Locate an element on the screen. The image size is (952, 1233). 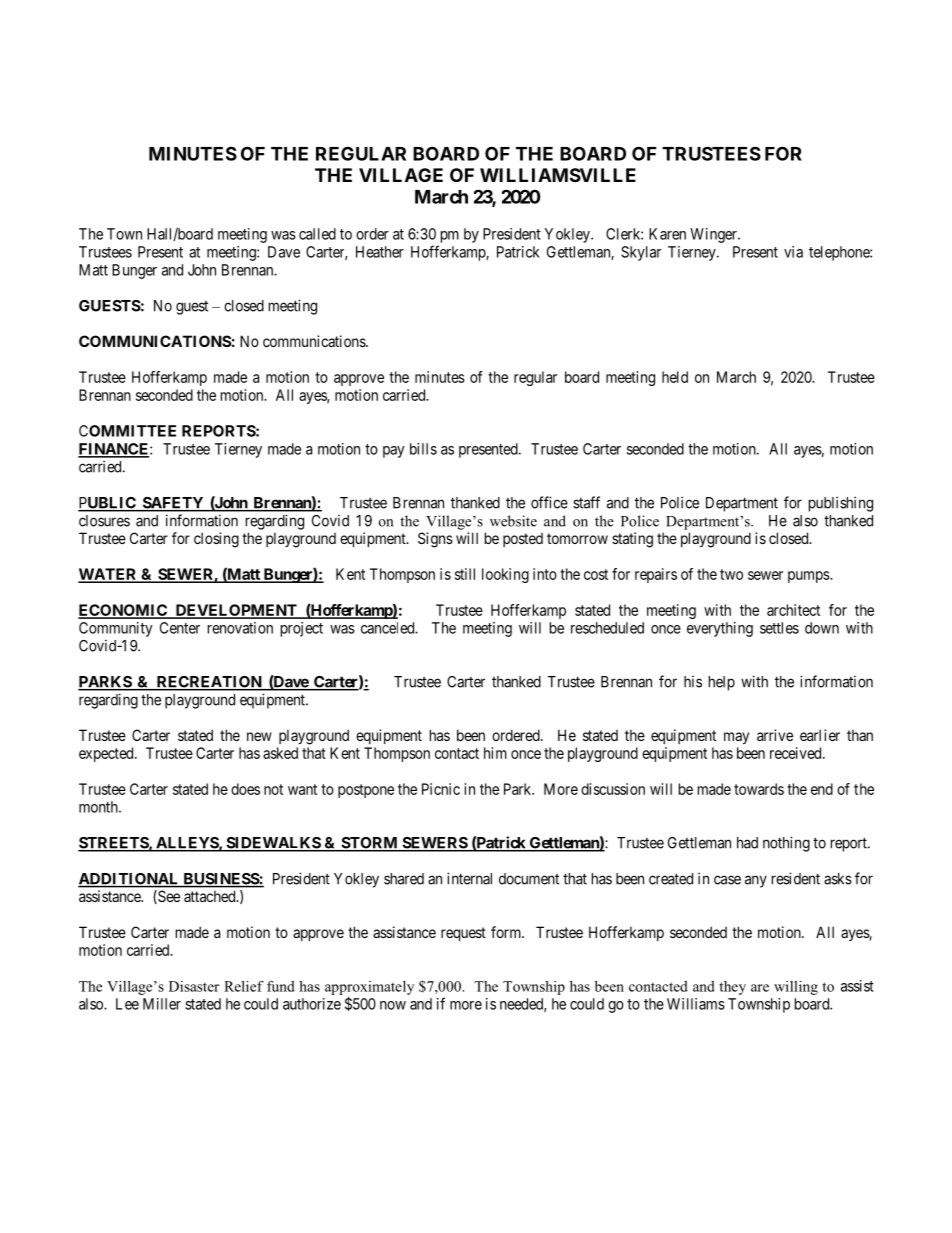
still is located at coordinates (465, 574).
